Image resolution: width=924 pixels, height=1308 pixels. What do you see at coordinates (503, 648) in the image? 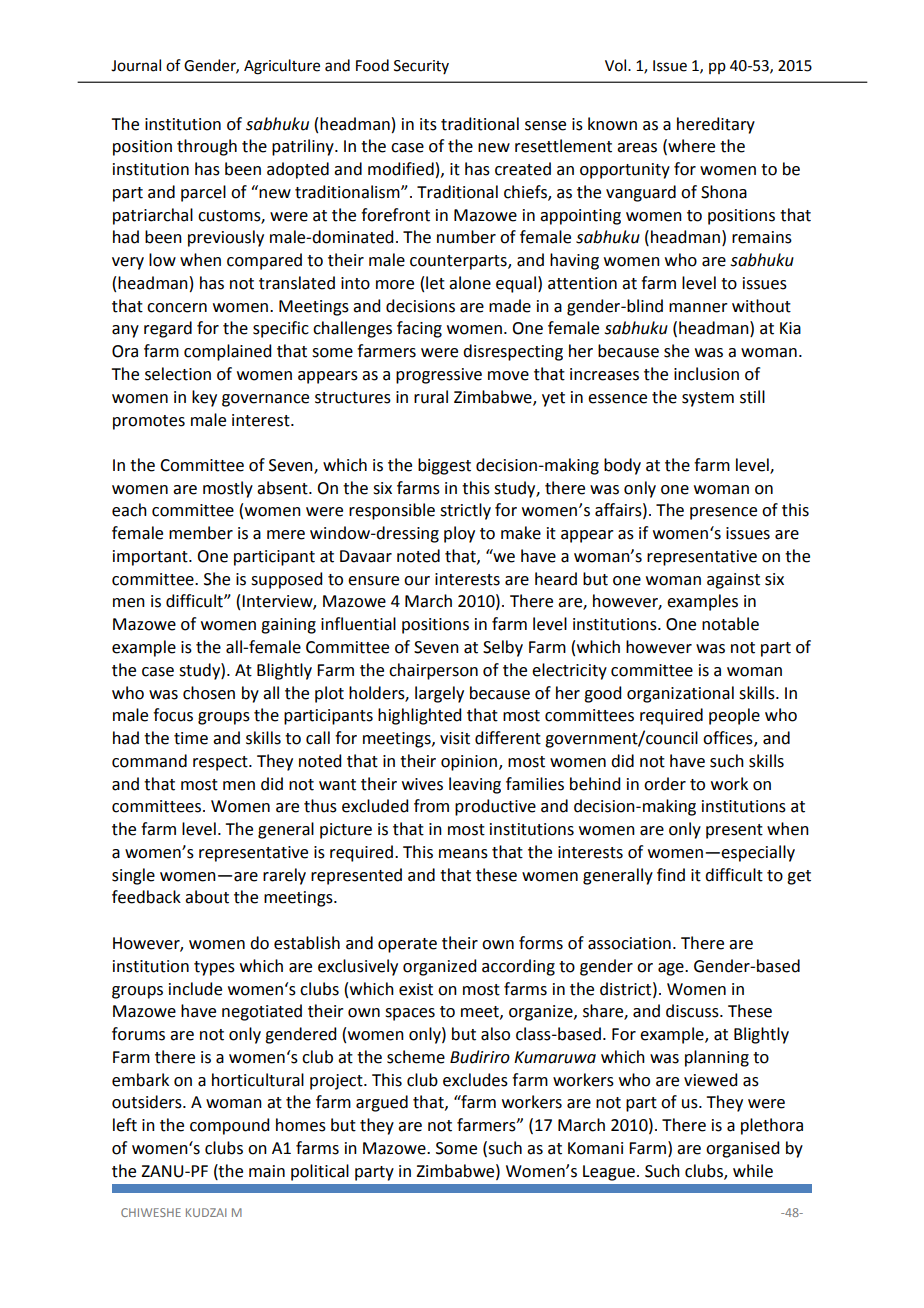
I see `Selby` at bounding box center [503, 648].
